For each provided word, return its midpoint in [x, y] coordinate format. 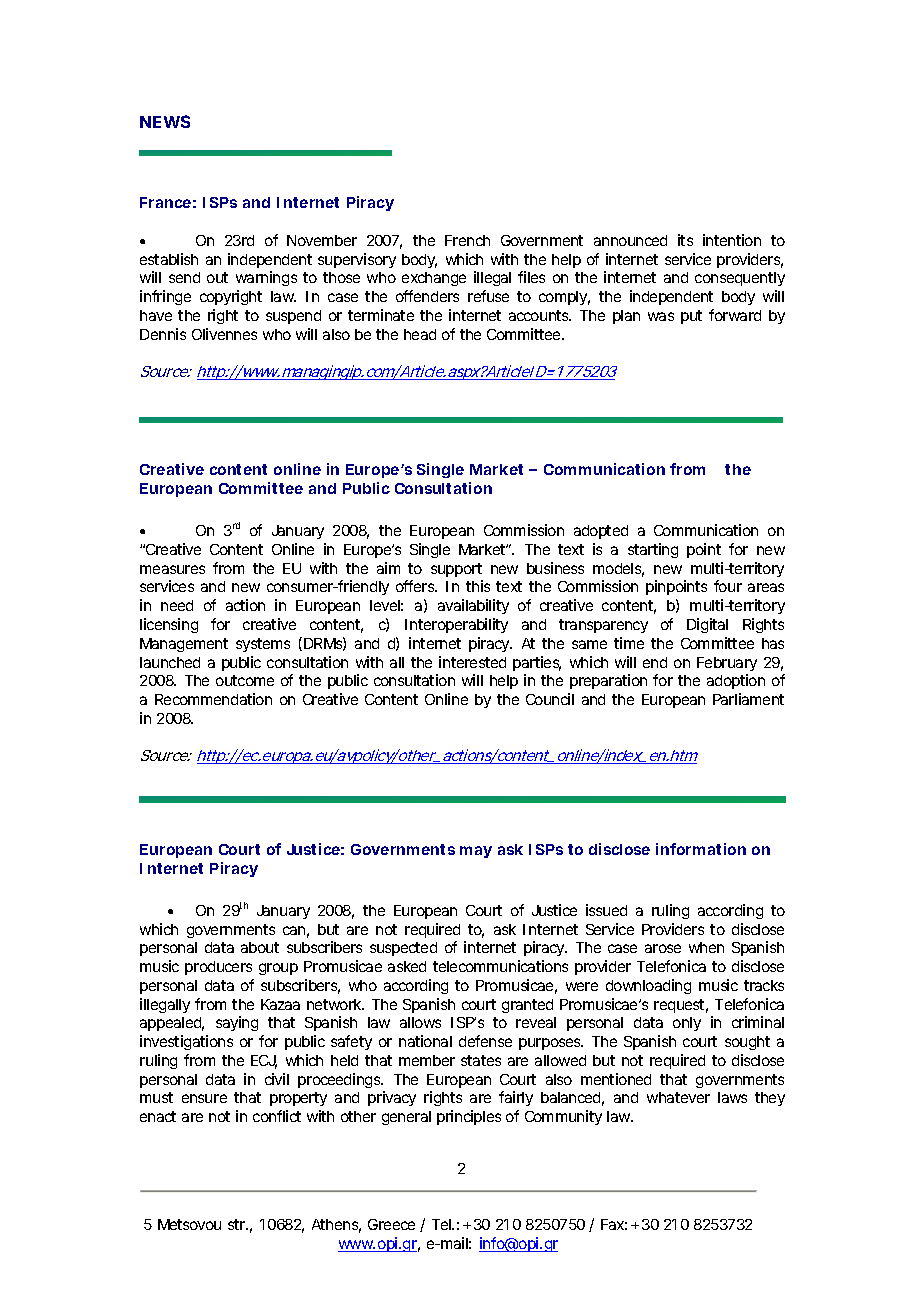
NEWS [165, 121]
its [685, 240]
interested [472, 662]
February [727, 664]
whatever [678, 1097]
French [467, 240]
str [238, 1224]
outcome [245, 680]
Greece [391, 1224]
